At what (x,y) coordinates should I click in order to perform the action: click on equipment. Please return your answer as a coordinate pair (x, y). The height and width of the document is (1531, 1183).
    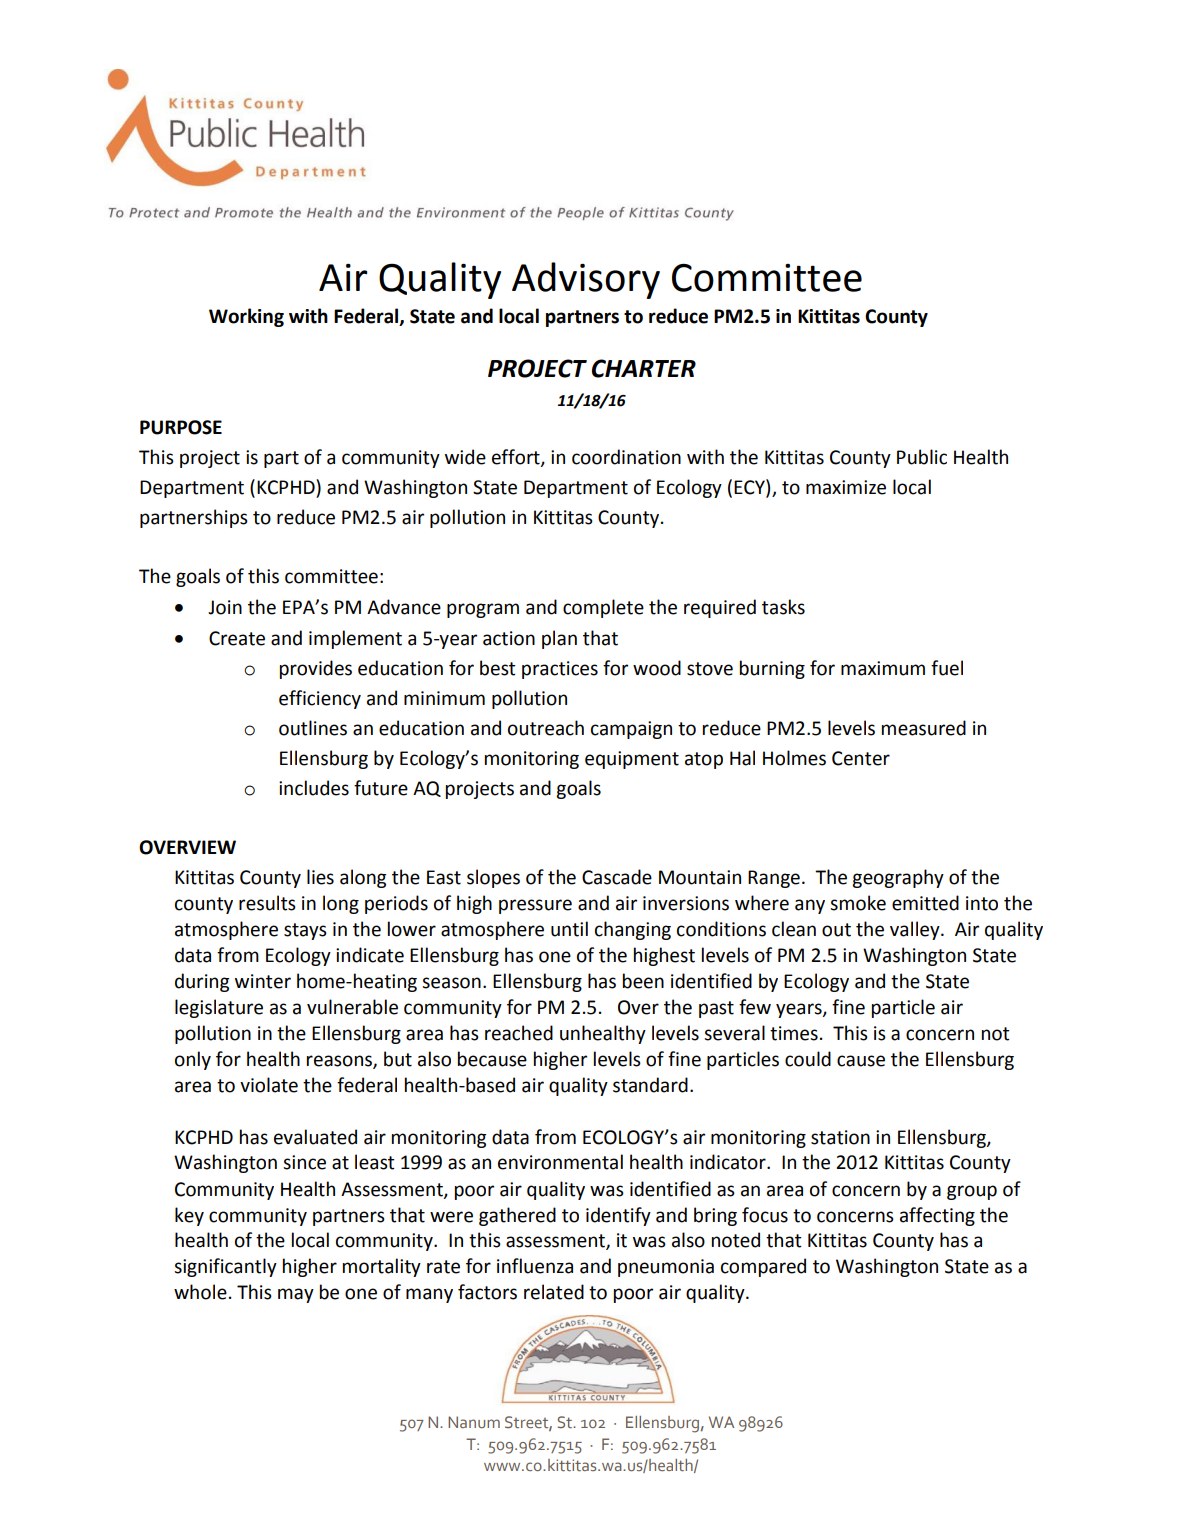
    Looking at the image, I should click on (632, 760).
